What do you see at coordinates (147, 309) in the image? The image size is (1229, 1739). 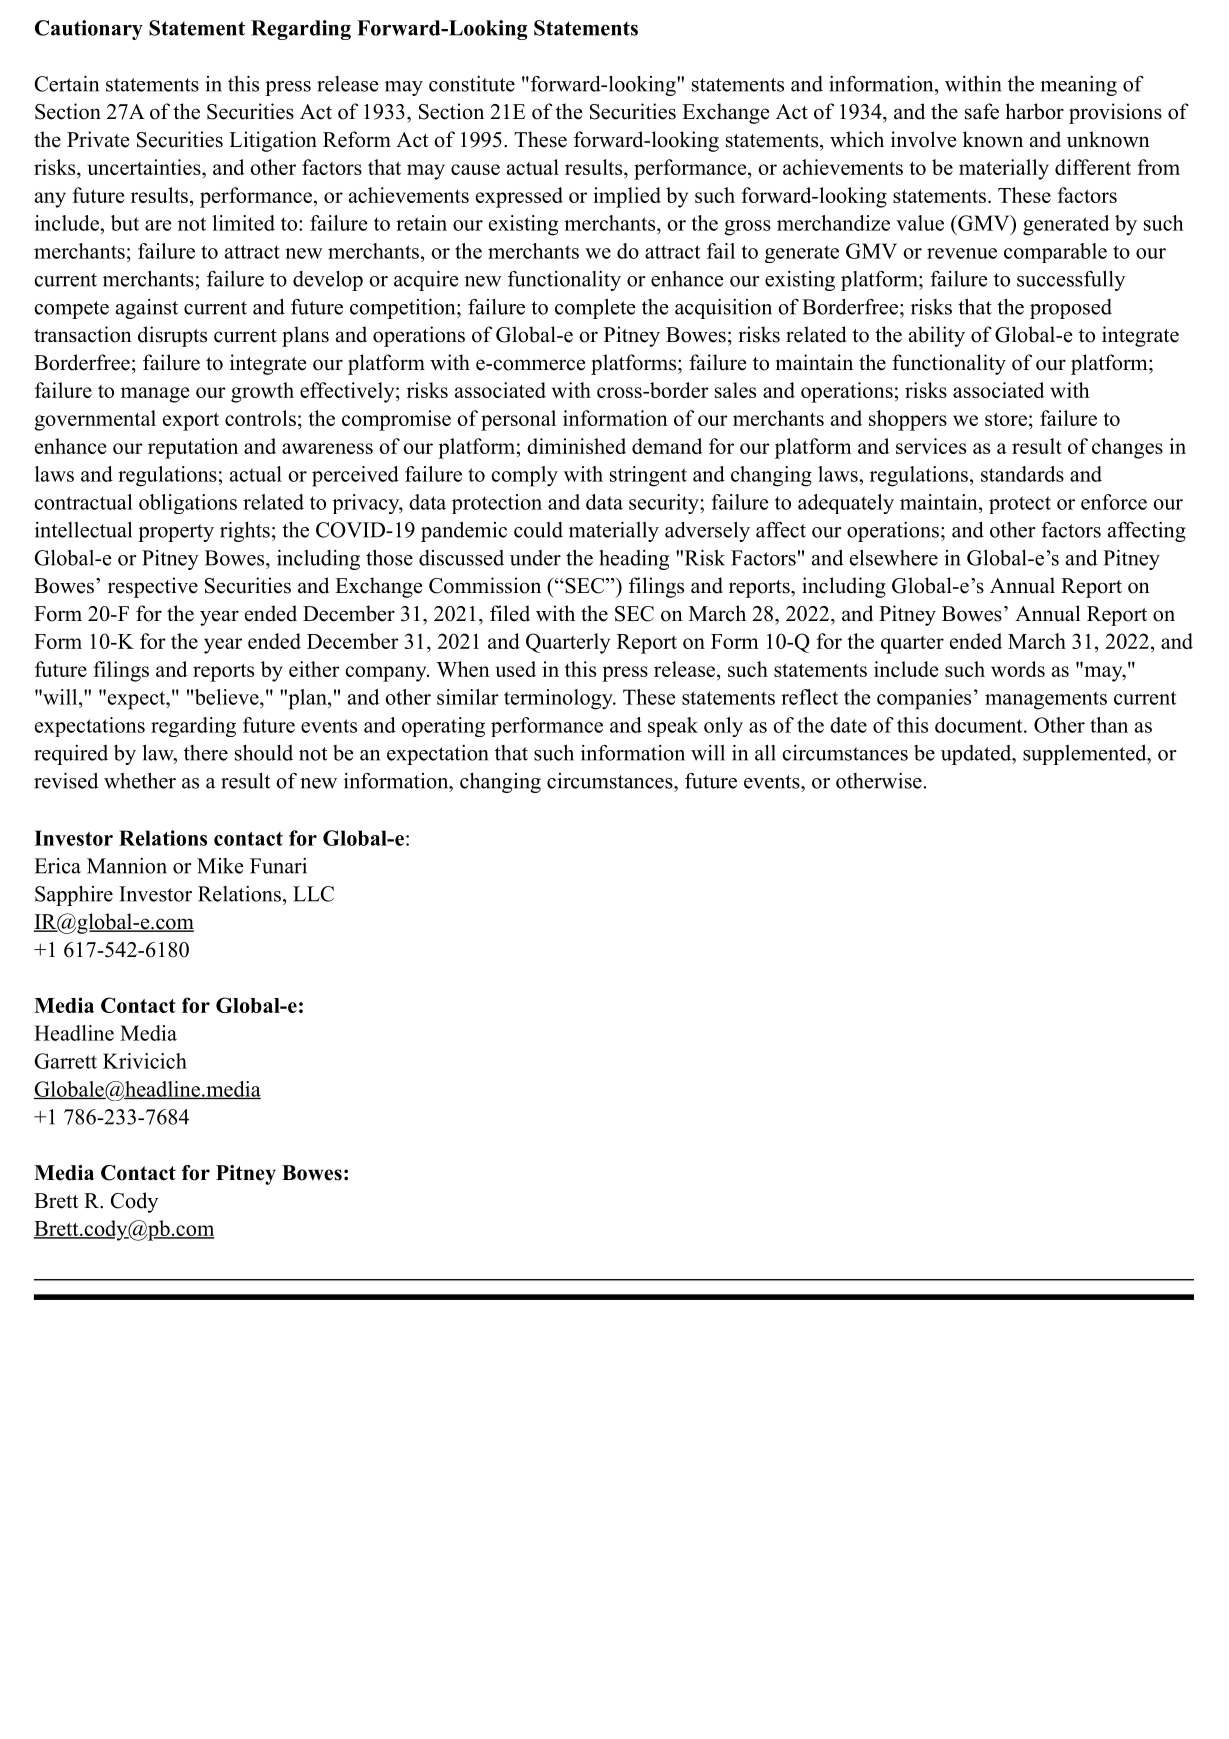 I see `against` at bounding box center [147, 309].
